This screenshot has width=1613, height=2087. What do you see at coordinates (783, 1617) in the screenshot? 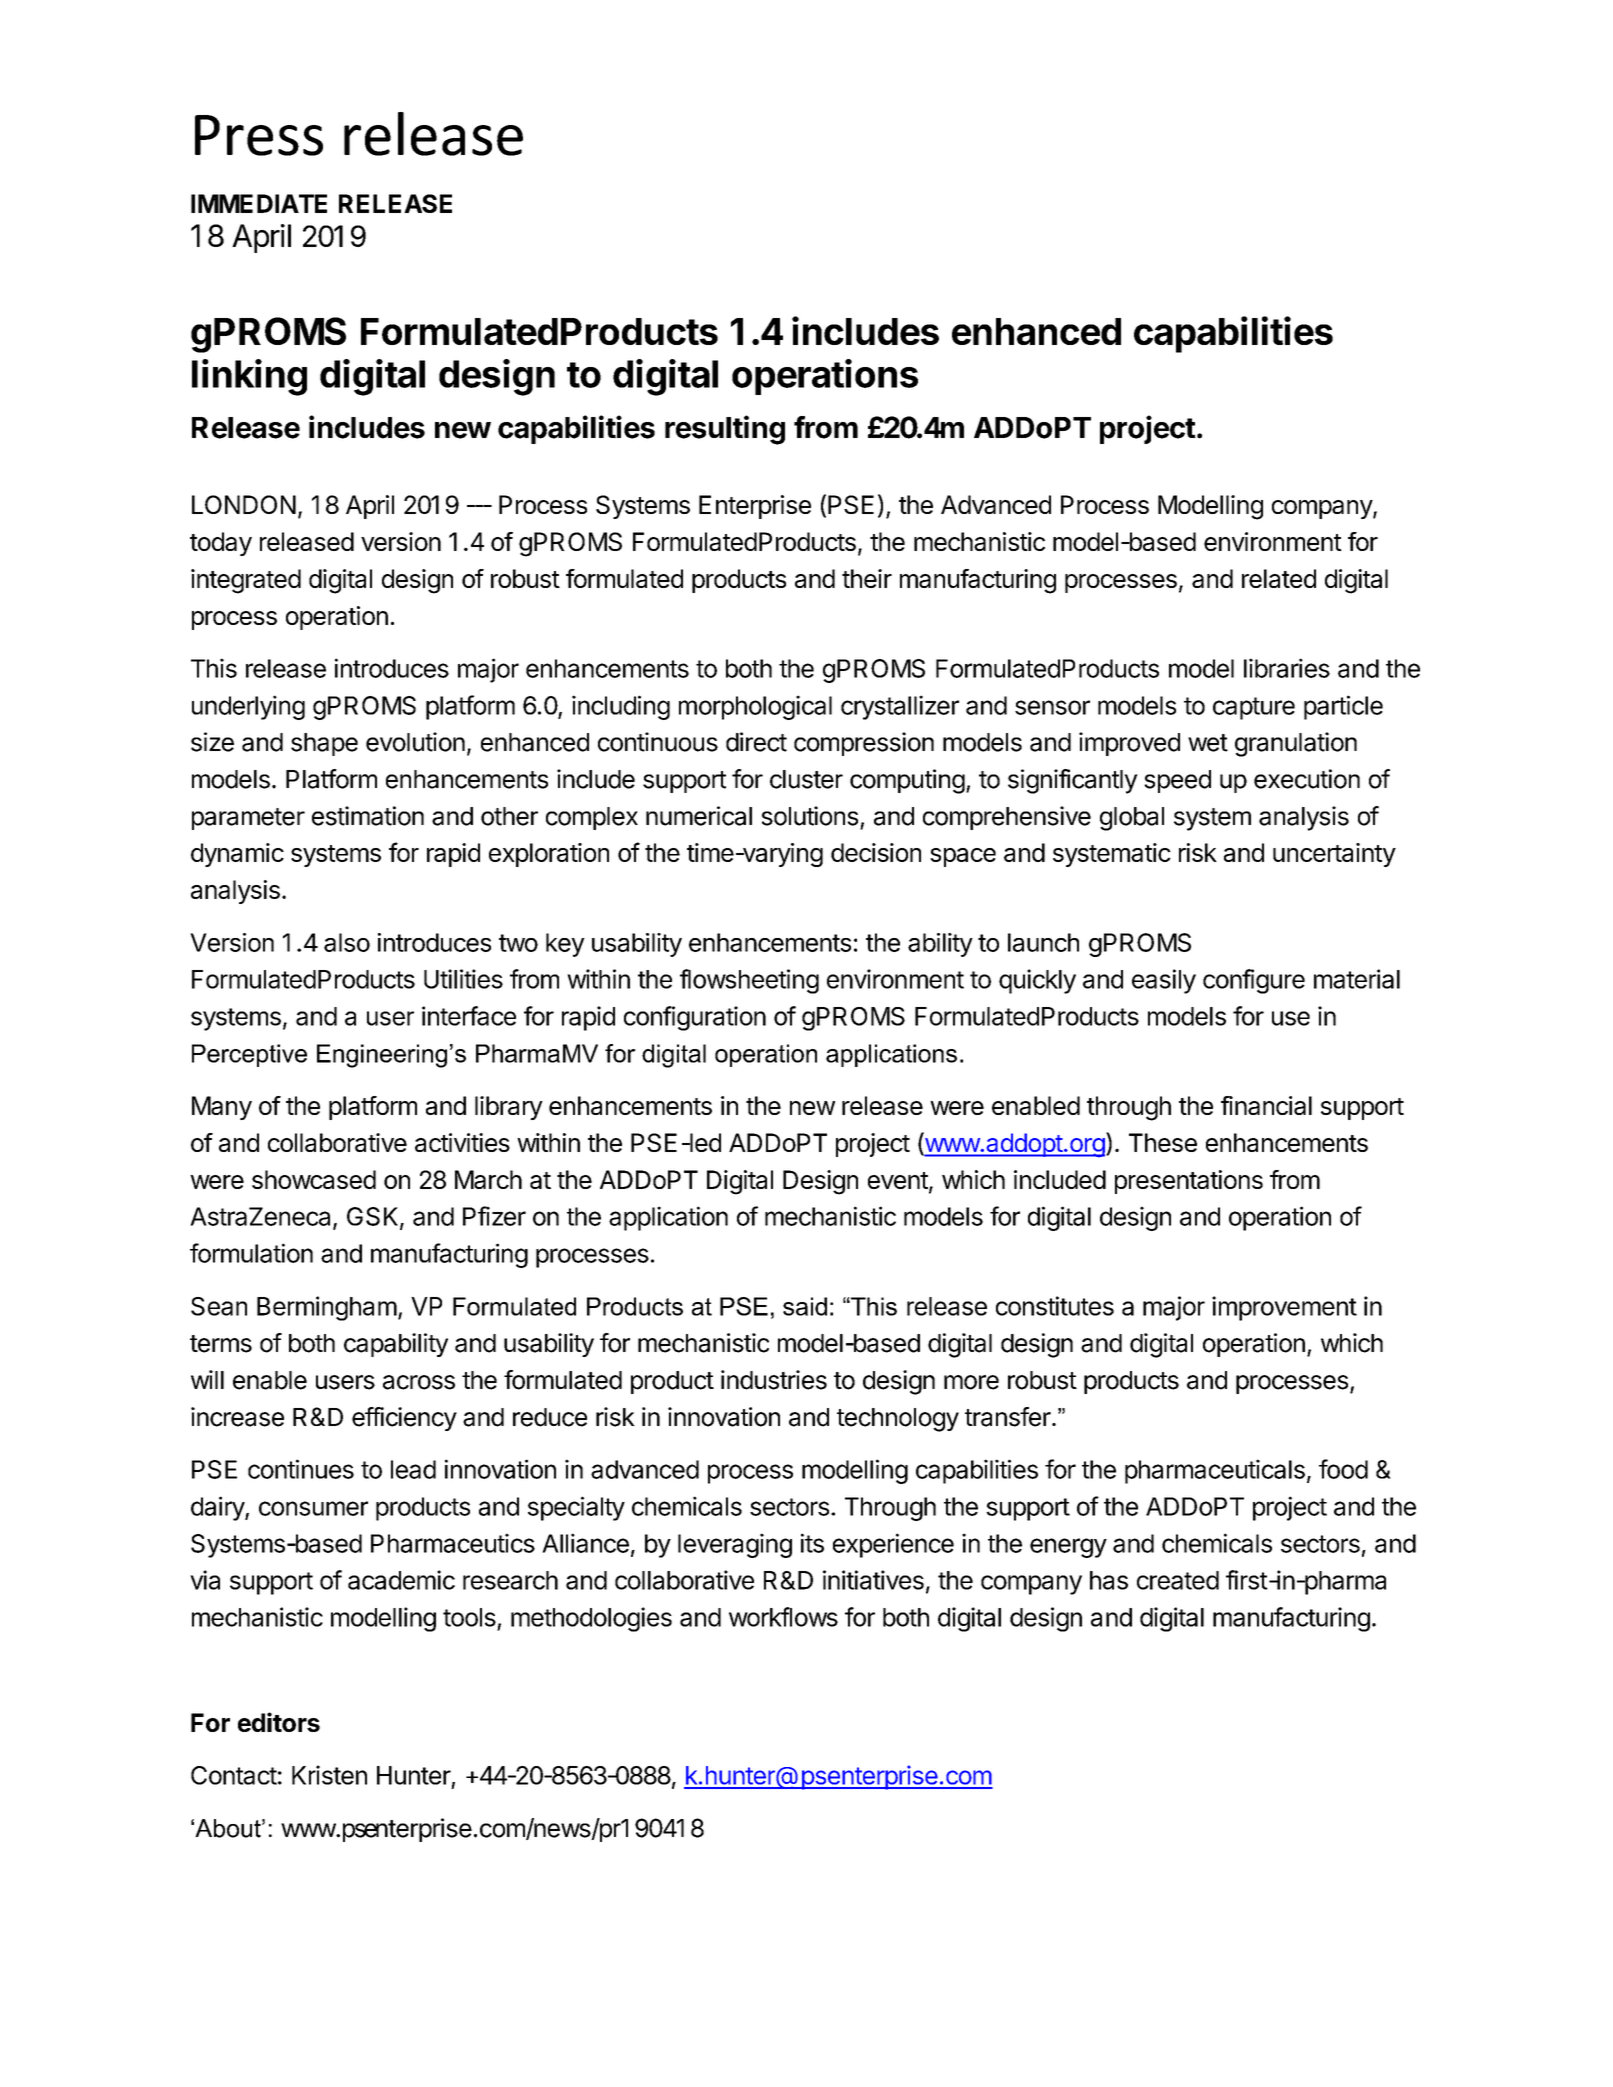
I see `workflows` at bounding box center [783, 1617].
